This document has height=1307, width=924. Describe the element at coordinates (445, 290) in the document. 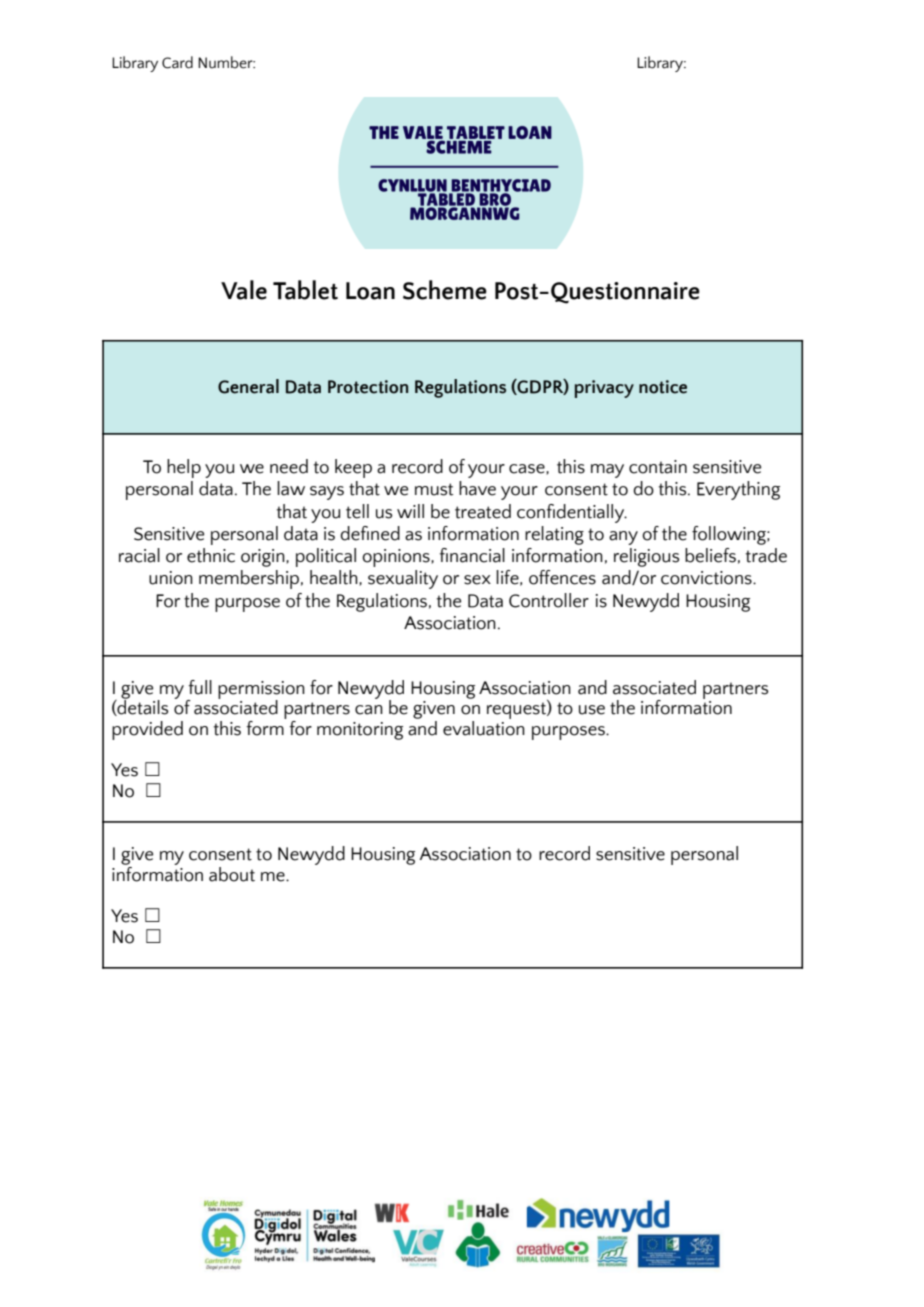

I see `Scheme` at that location.
